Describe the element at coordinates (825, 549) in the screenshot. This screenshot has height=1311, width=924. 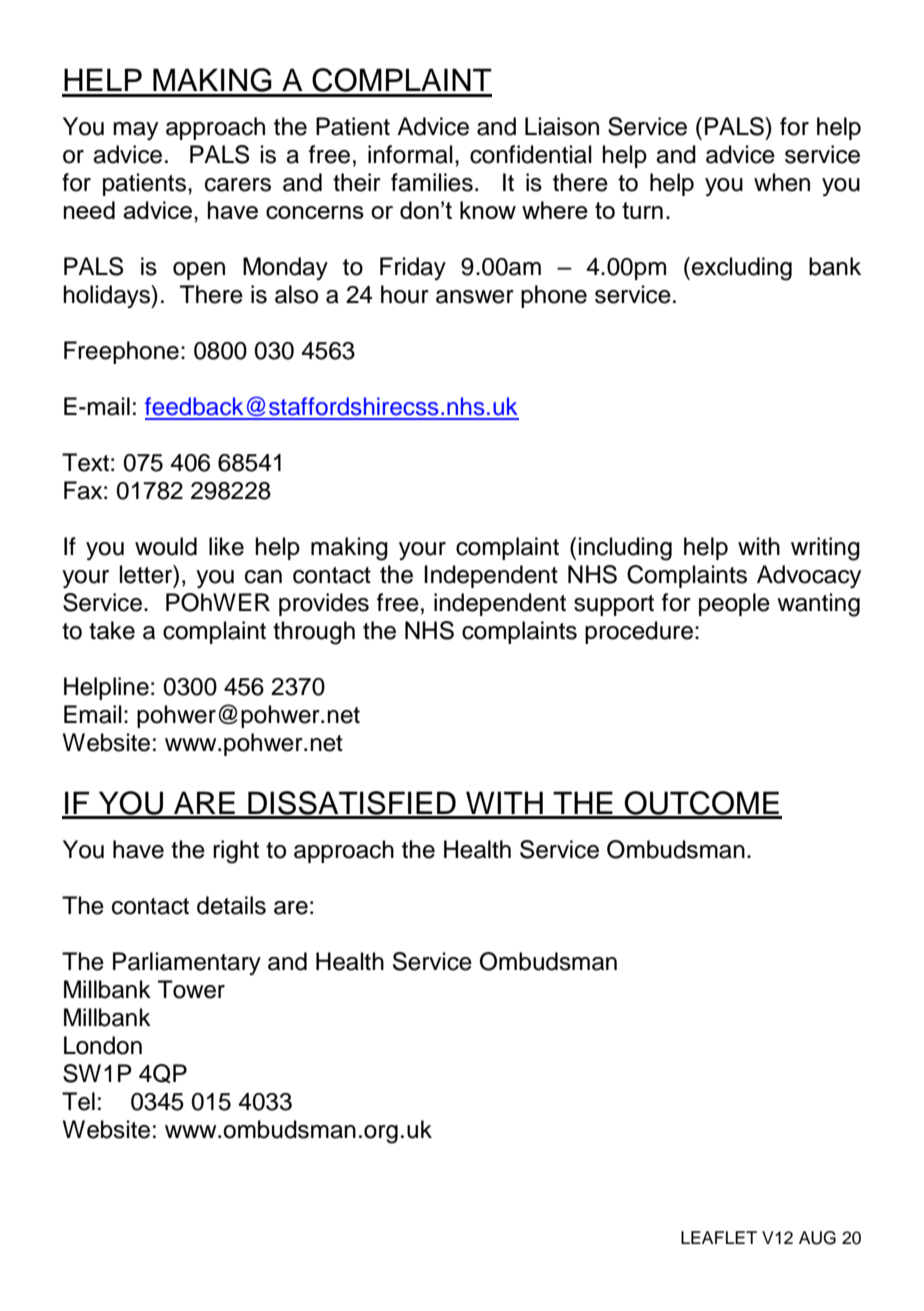
I see `writing` at that location.
